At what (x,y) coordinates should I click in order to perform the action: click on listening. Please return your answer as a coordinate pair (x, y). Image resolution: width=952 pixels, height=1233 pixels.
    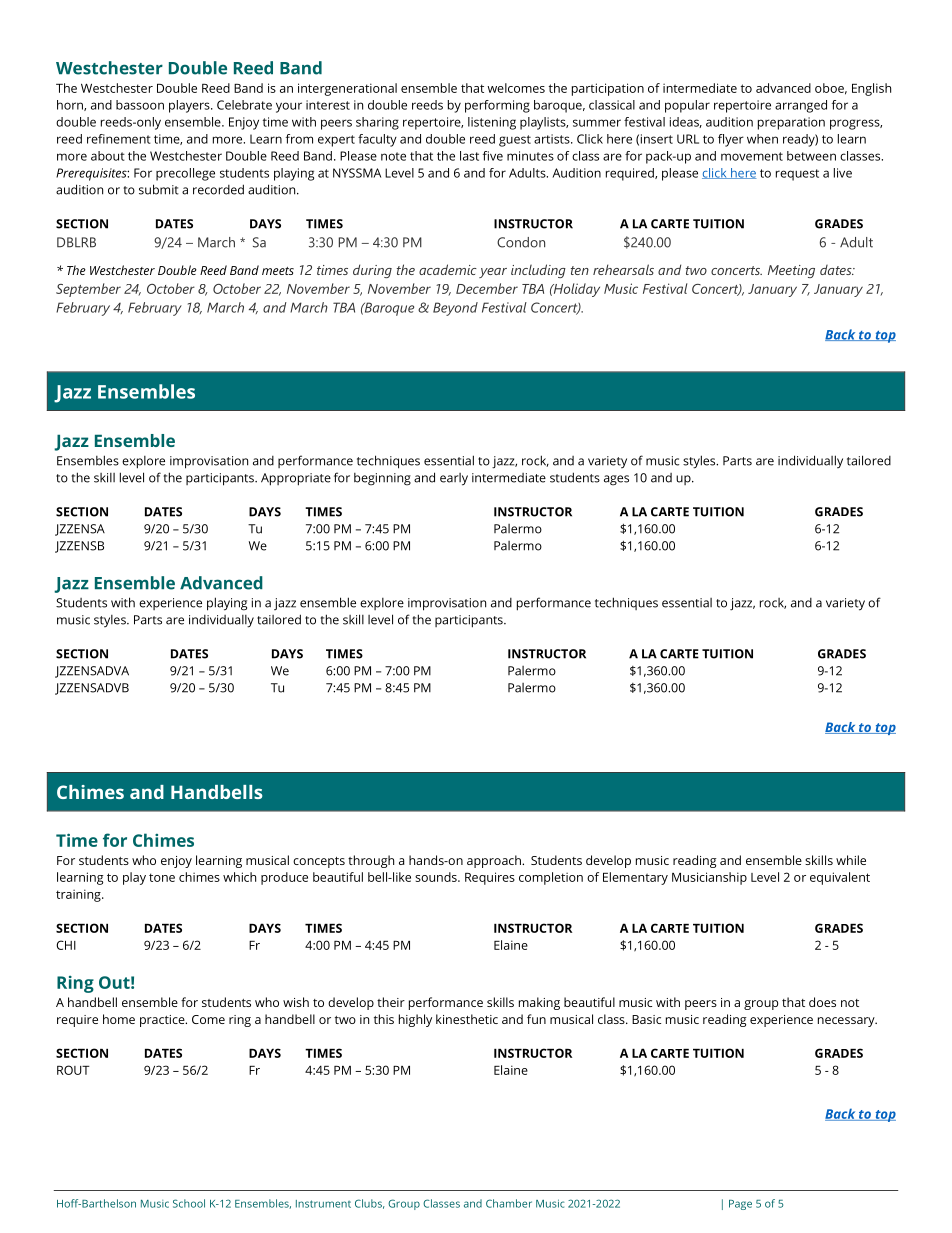
    Looking at the image, I should click on (492, 123).
